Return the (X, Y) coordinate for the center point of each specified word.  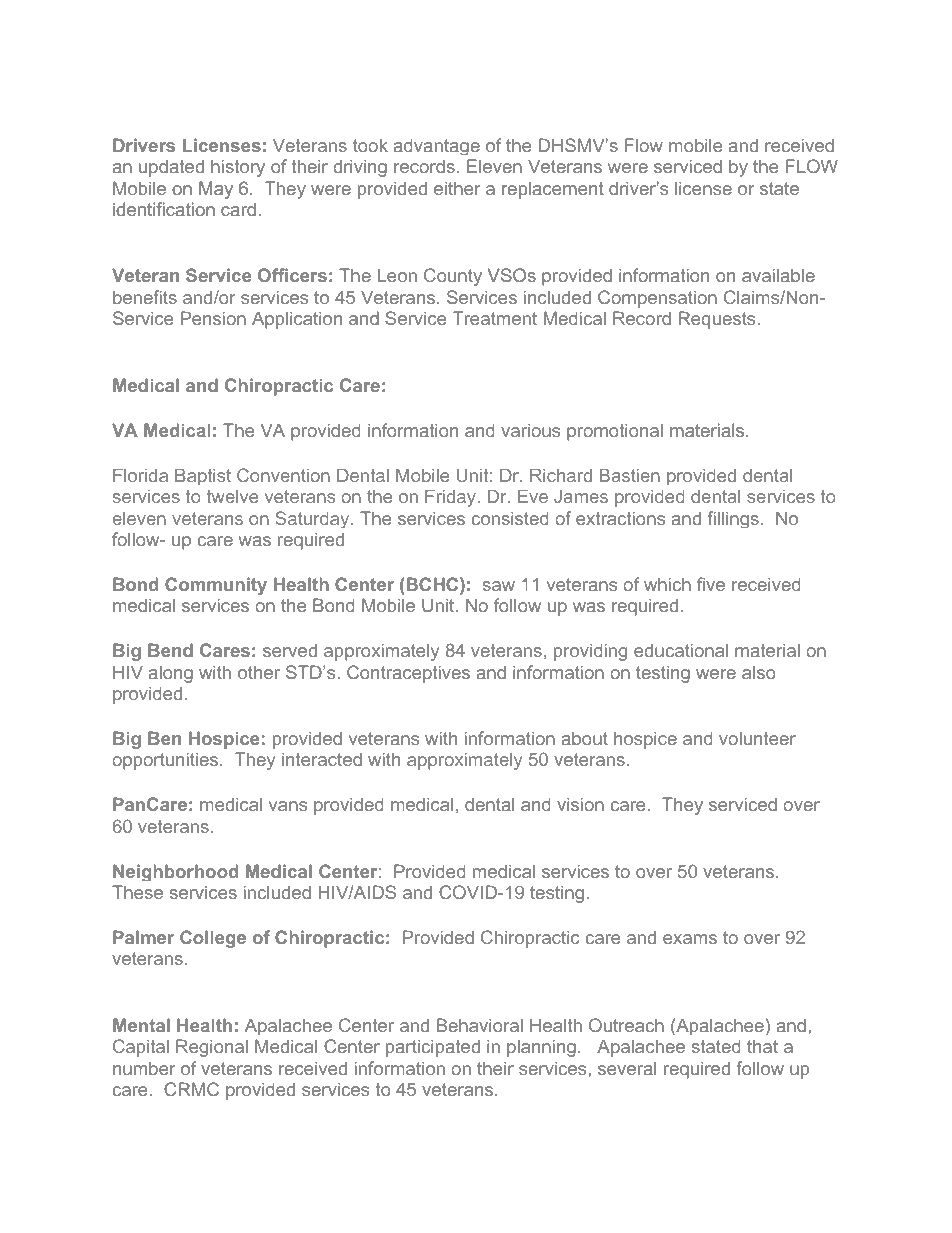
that (762, 1046)
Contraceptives (408, 674)
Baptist (203, 476)
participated (433, 1048)
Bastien (630, 475)
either (457, 188)
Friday (450, 498)
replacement (553, 190)
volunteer (757, 738)
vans (288, 806)
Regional (212, 1048)
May (216, 190)
